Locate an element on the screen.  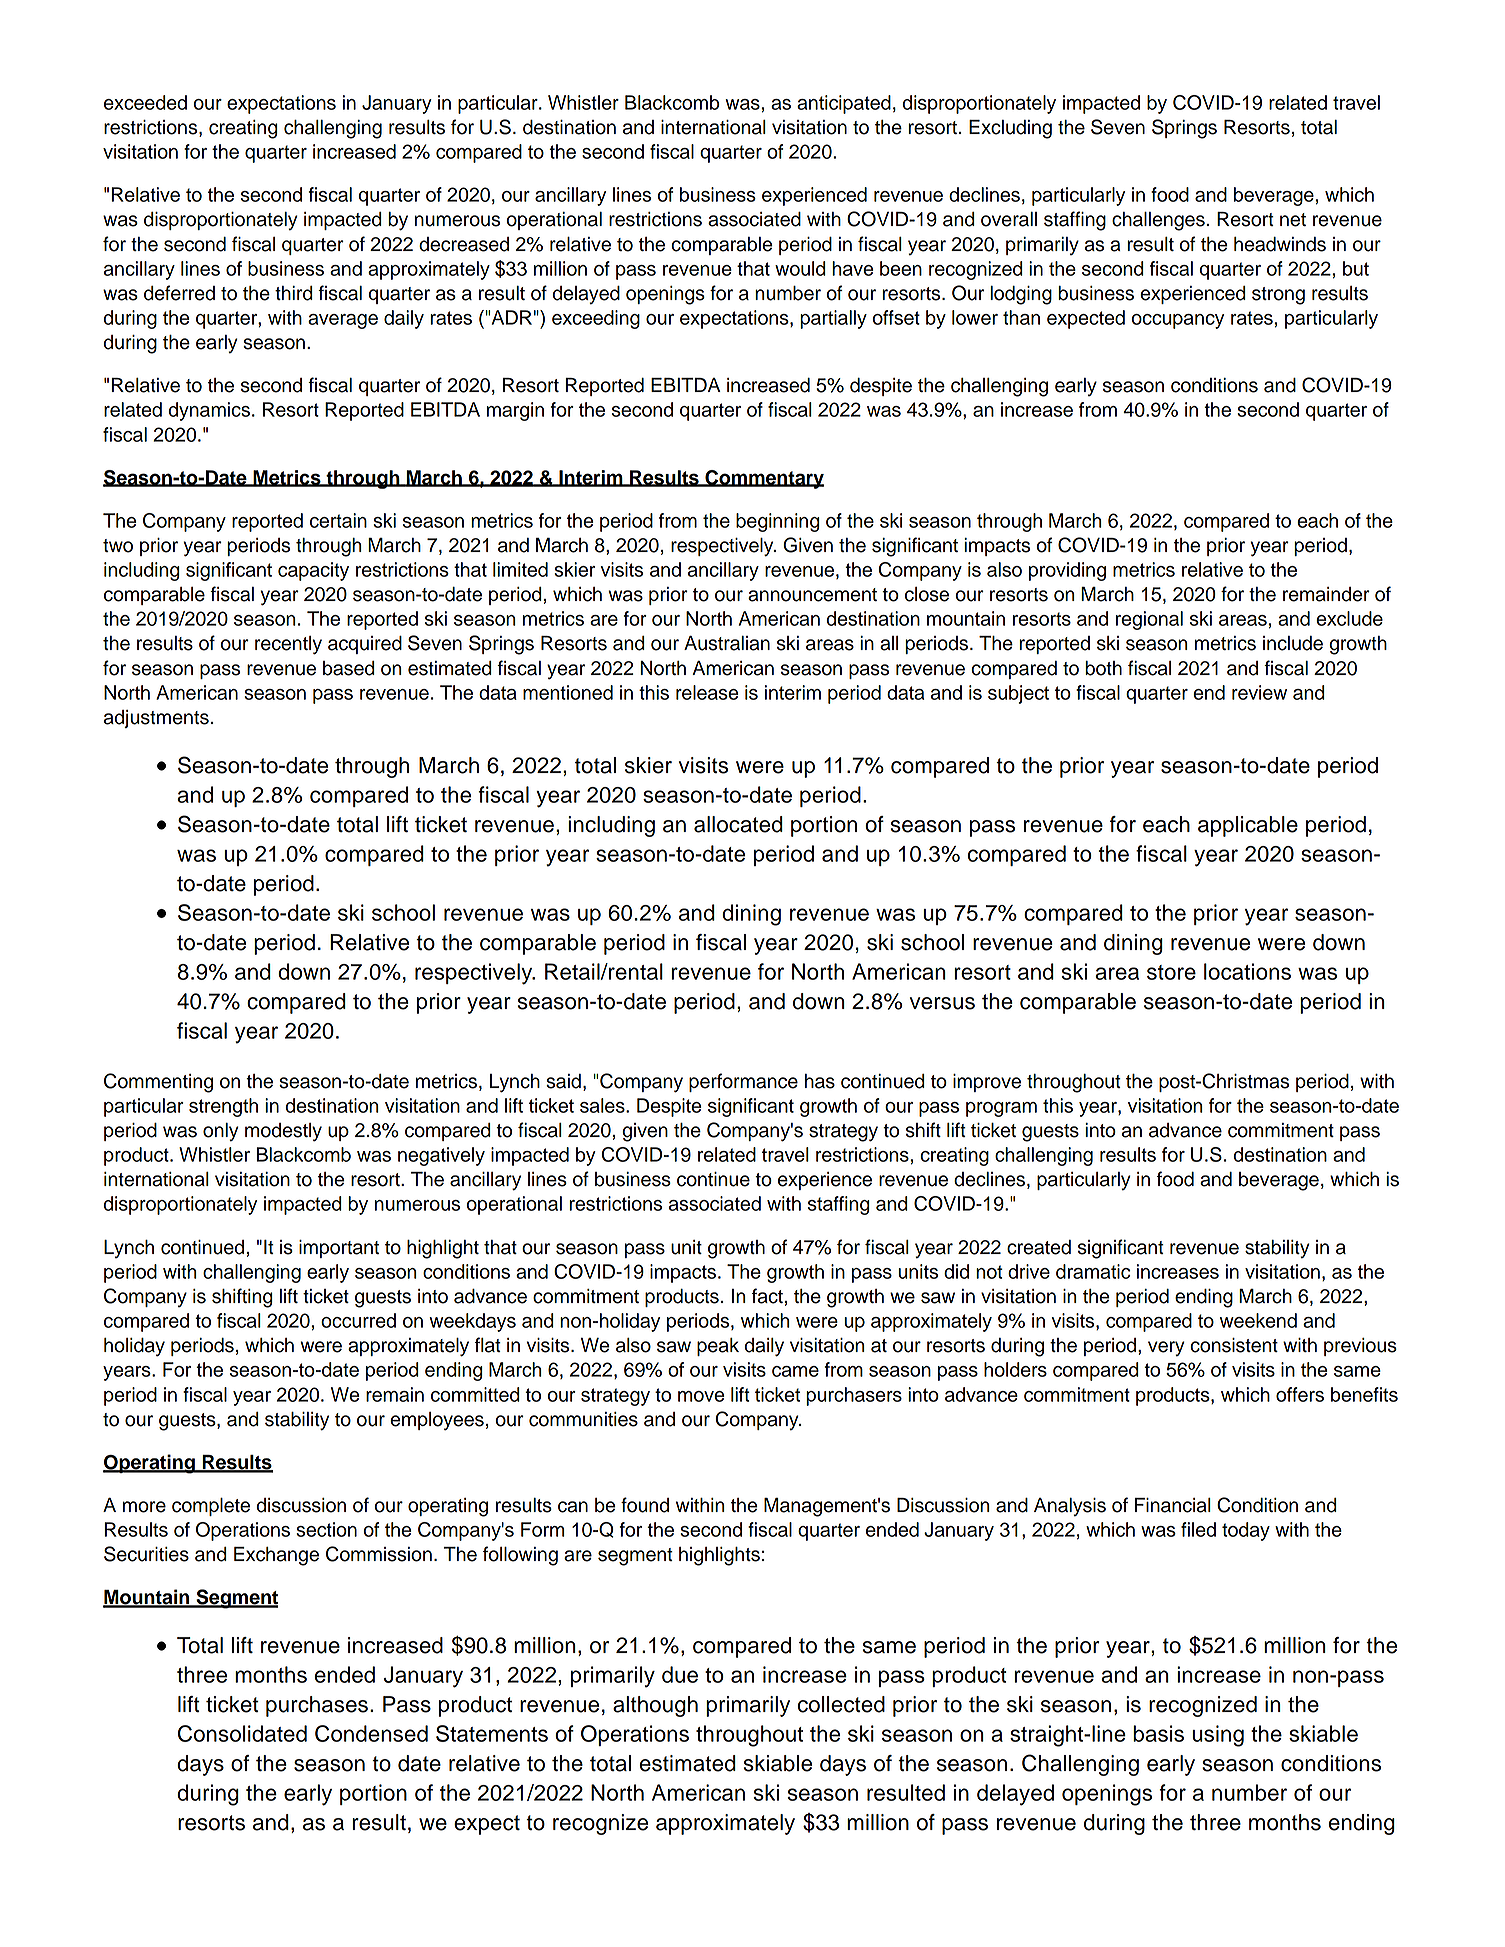
anticipated is located at coordinates (844, 104).
